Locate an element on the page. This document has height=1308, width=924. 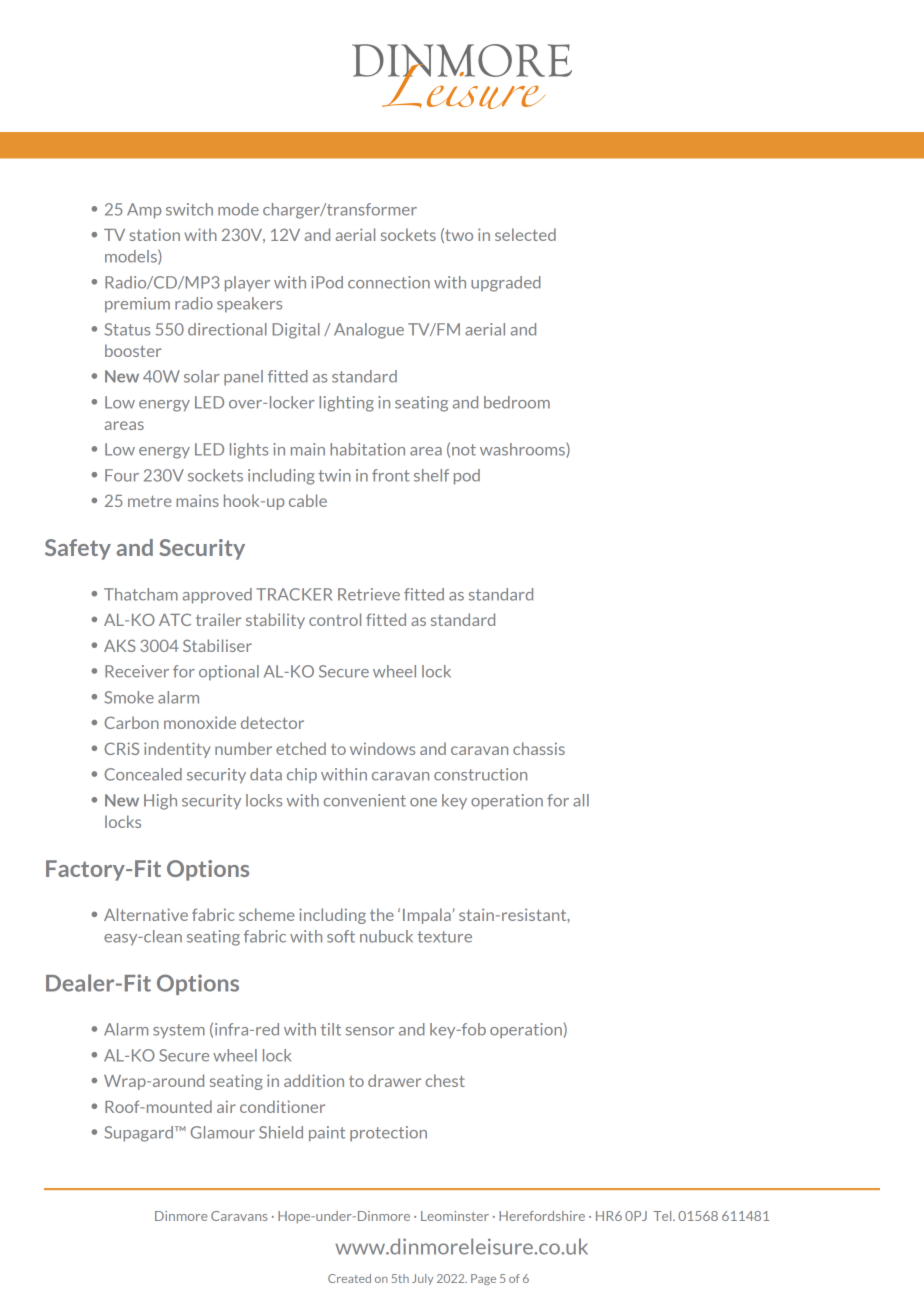
selected is located at coordinates (525, 234).
